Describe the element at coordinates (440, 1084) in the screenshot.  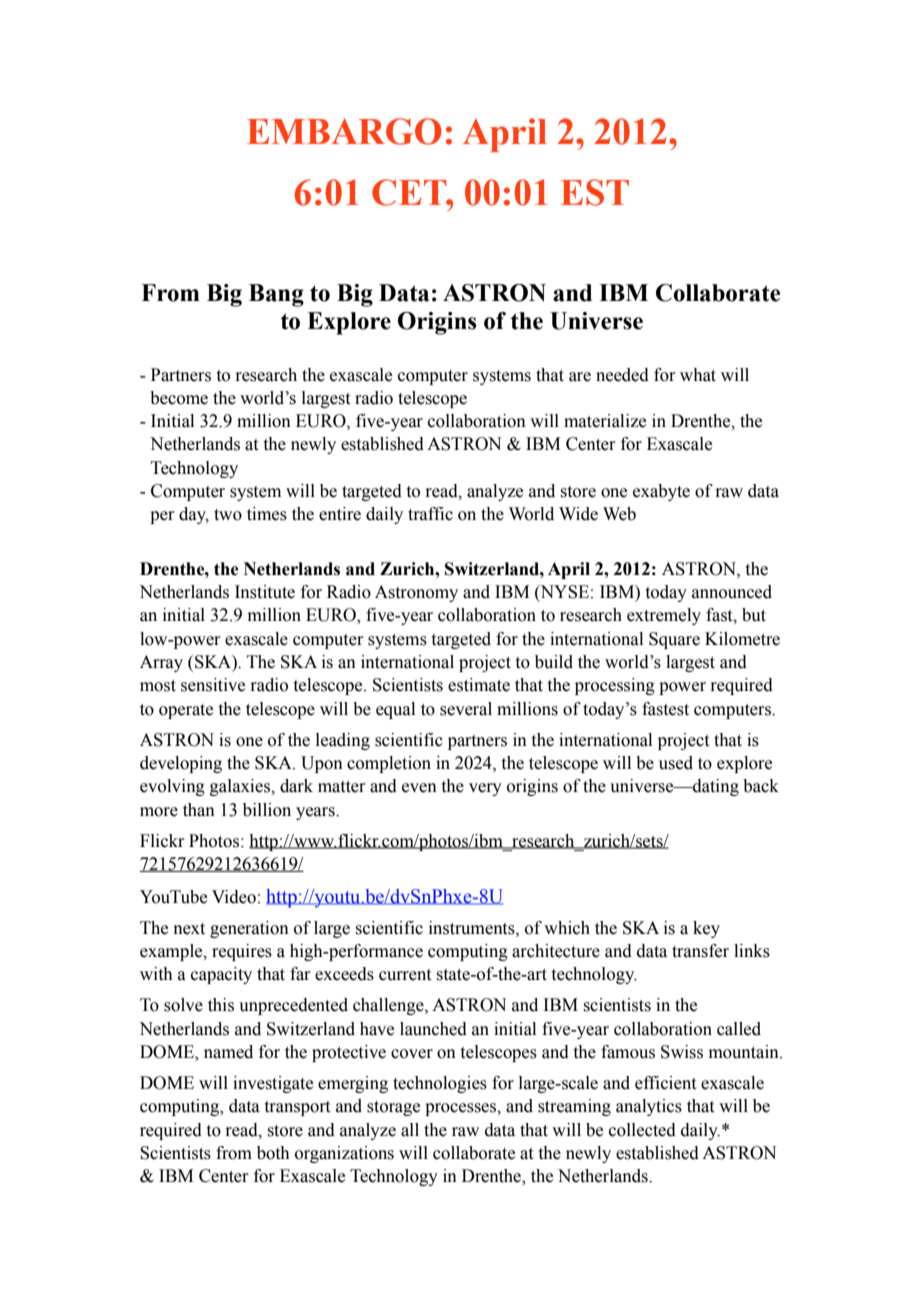
I see `technologies` at that location.
